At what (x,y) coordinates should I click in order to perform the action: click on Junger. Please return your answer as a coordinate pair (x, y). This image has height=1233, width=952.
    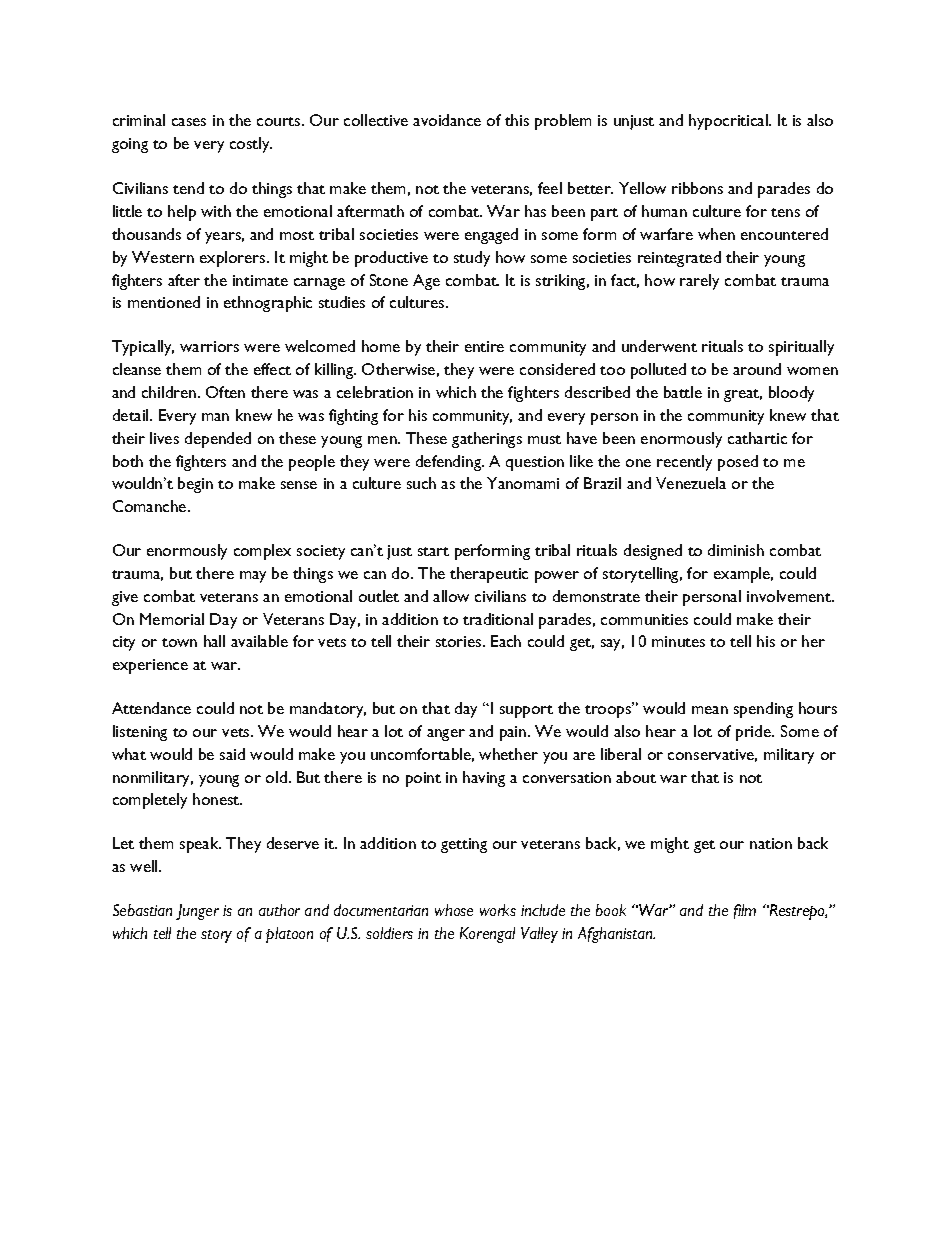
    Looking at the image, I should click on (197, 912).
